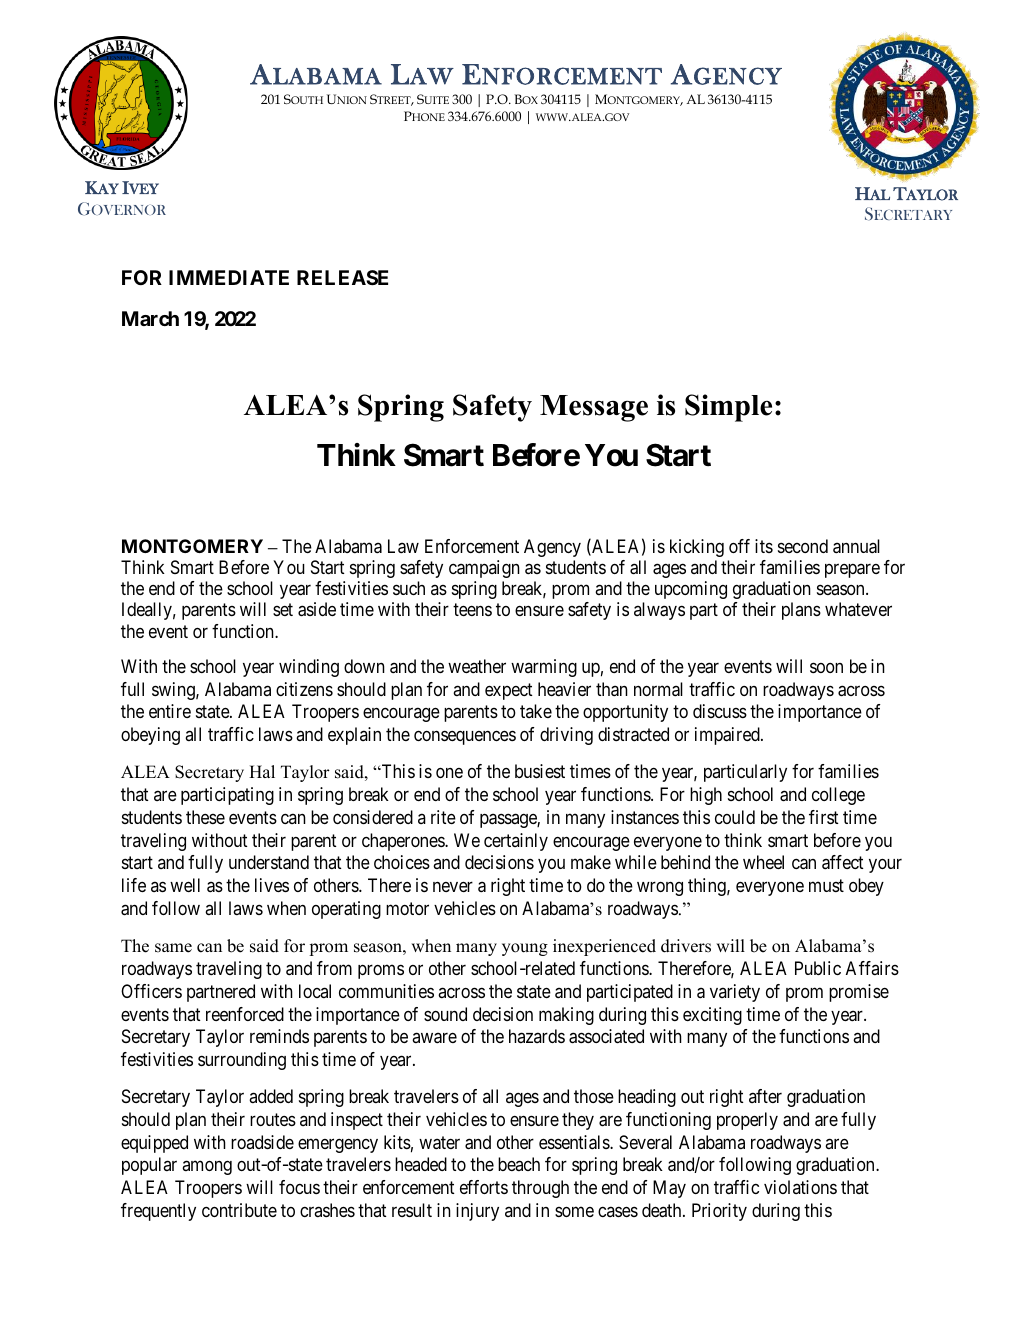 This screenshot has height=1330, width=1027. What do you see at coordinates (484, 1187) in the screenshot?
I see `efforts` at bounding box center [484, 1187].
